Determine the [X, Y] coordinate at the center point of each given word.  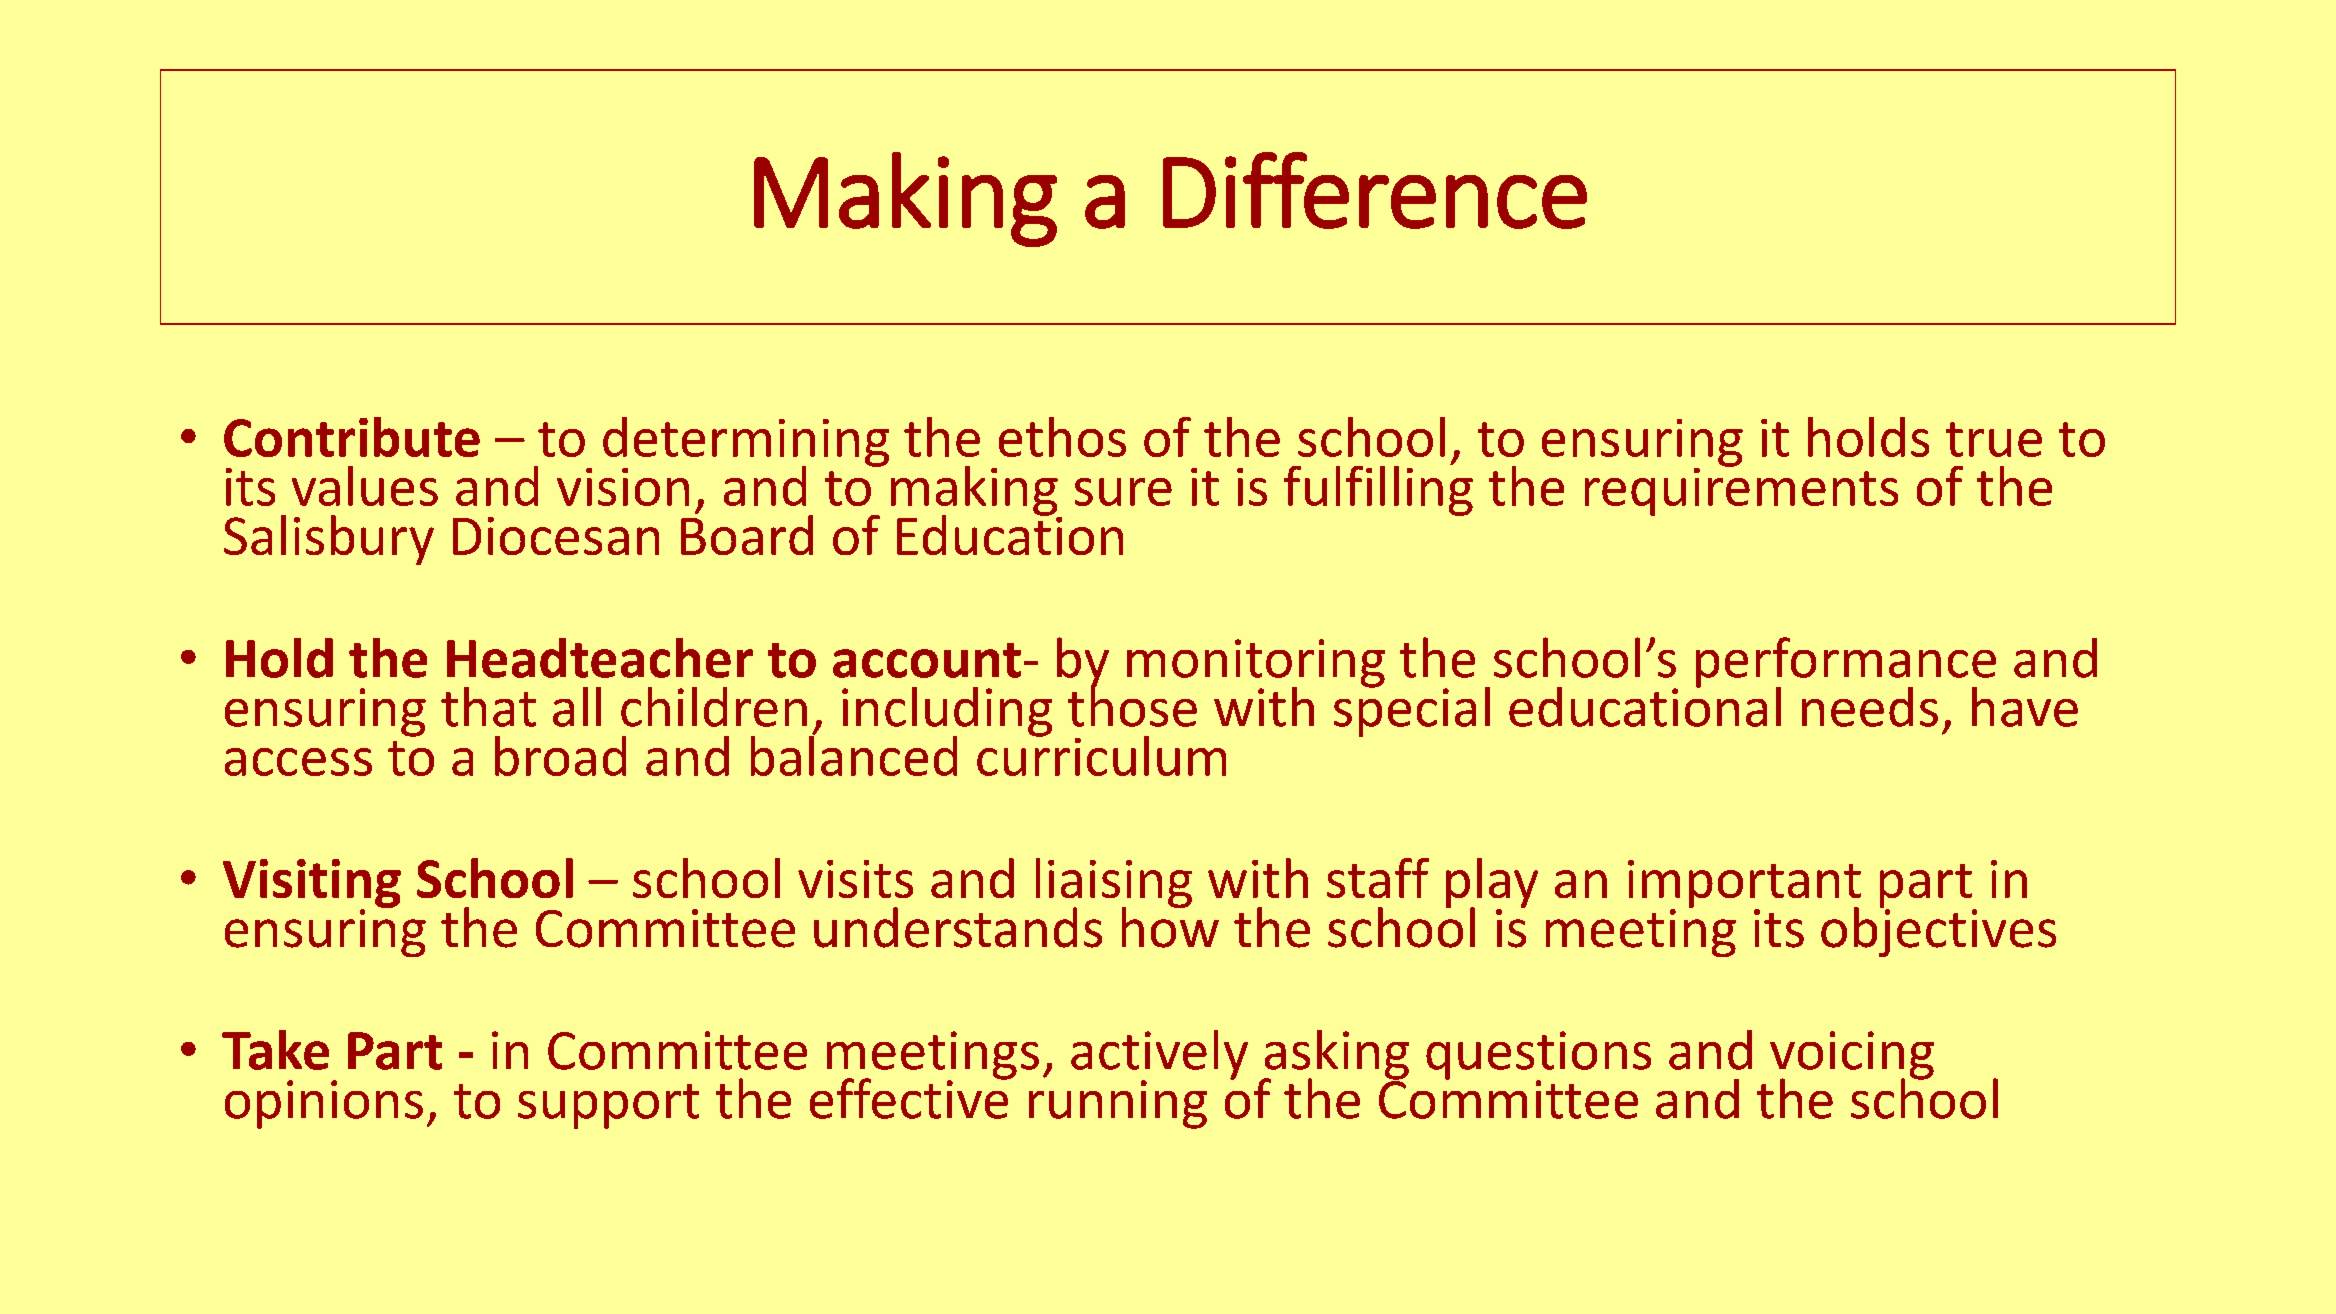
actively [1159, 1056]
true [1994, 439]
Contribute [352, 437]
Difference [1375, 190]
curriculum [1101, 754]
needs [1870, 707]
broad [560, 756]
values [365, 486]
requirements [1741, 490]
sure [1123, 492]
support [608, 1106]
